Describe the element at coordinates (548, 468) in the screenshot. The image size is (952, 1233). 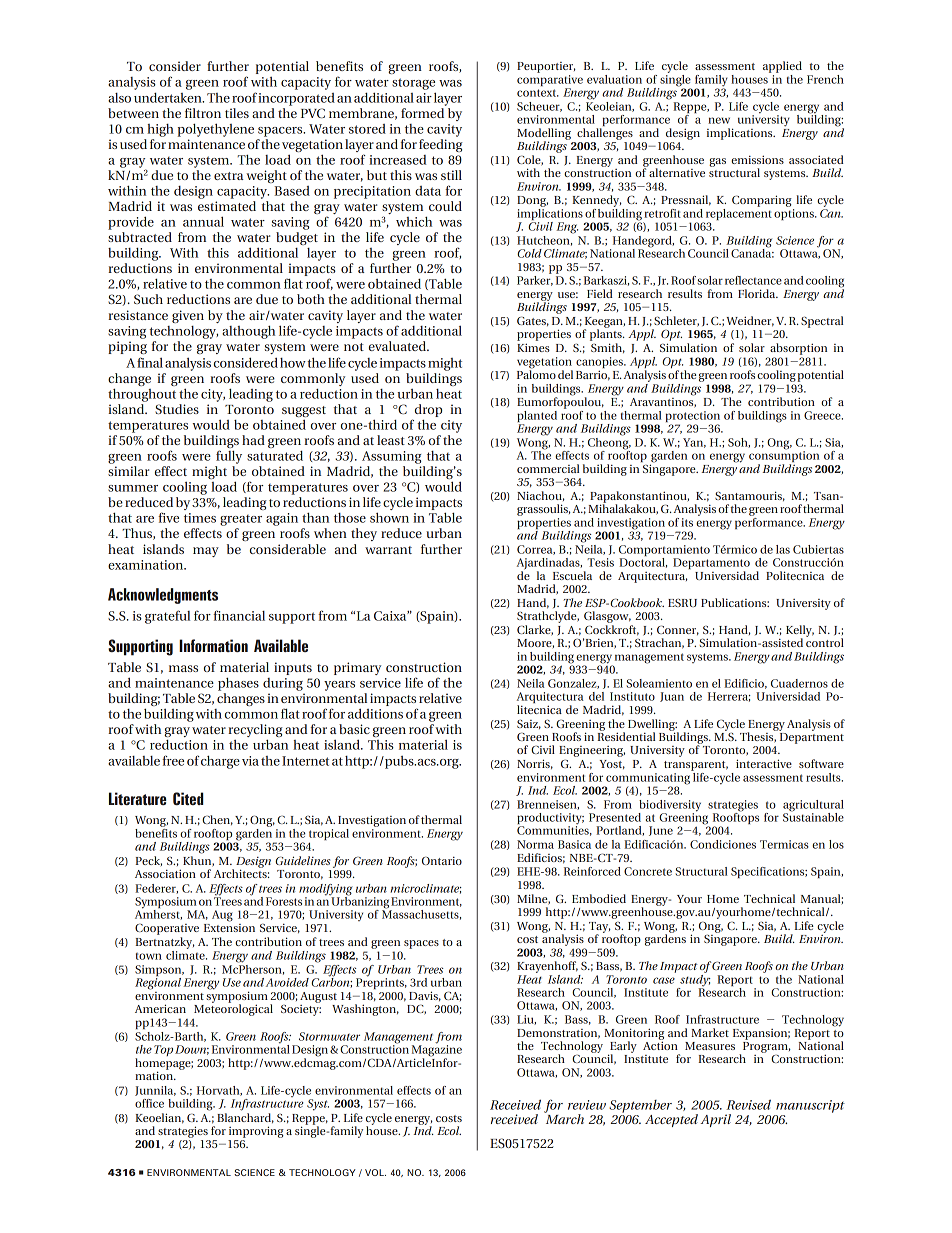
I see `commercial` at that location.
